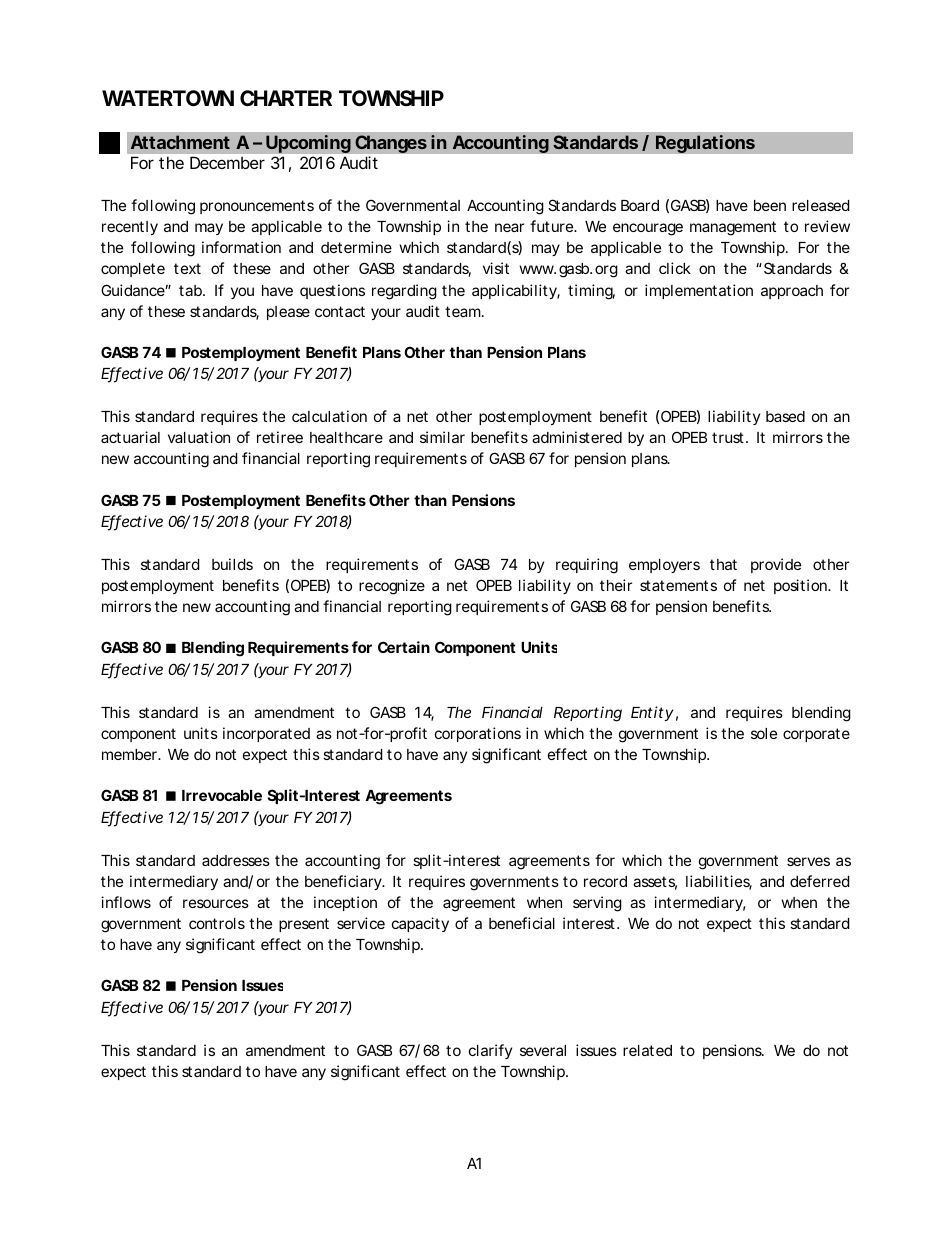 This screenshot has height=1233, width=952. What do you see at coordinates (217, 923) in the screenshot?
I see `controls` at bounding box center [217, 923].
